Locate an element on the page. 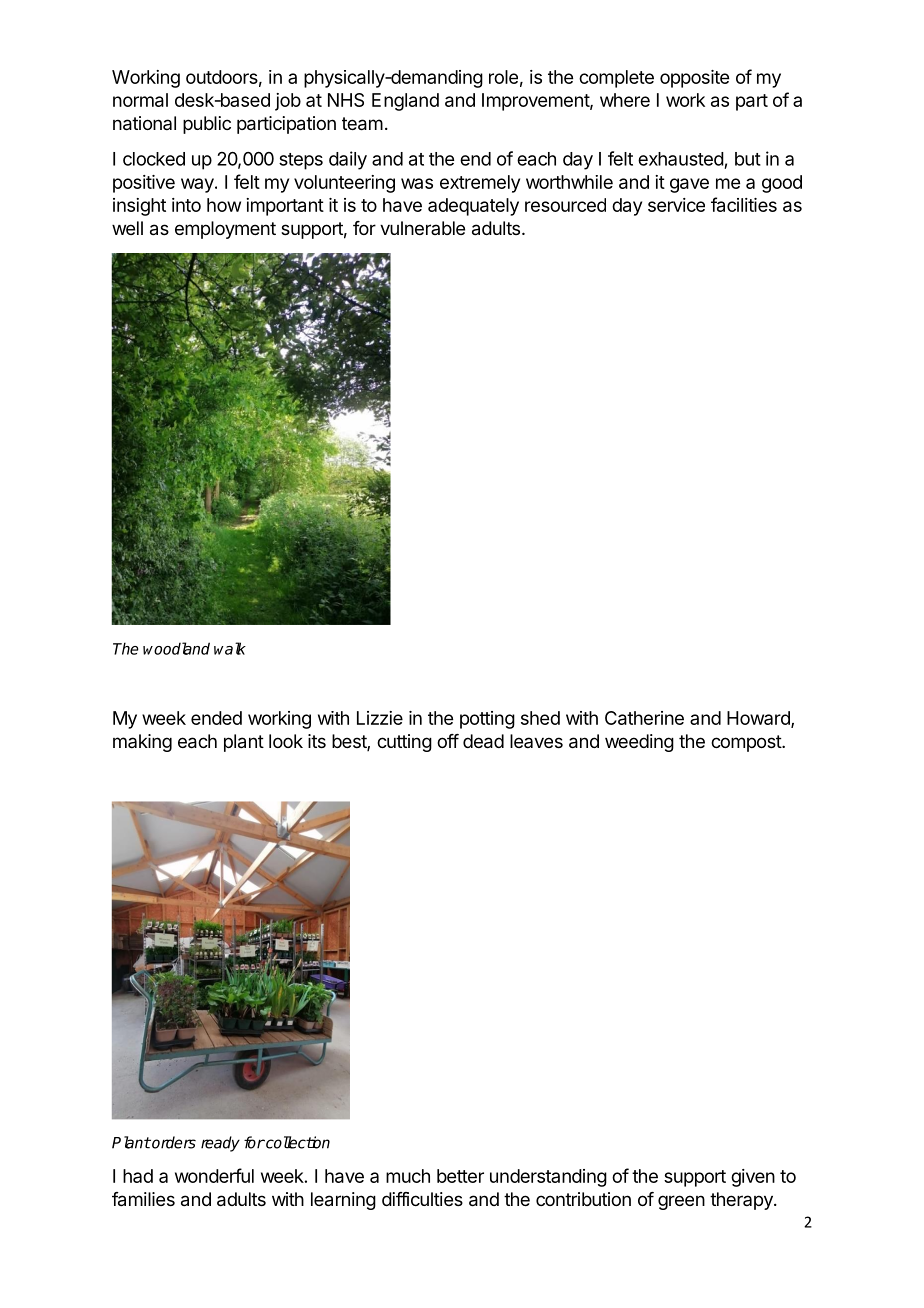 This page has width=924, height=1308. England is located at coordinates (405, 102).
